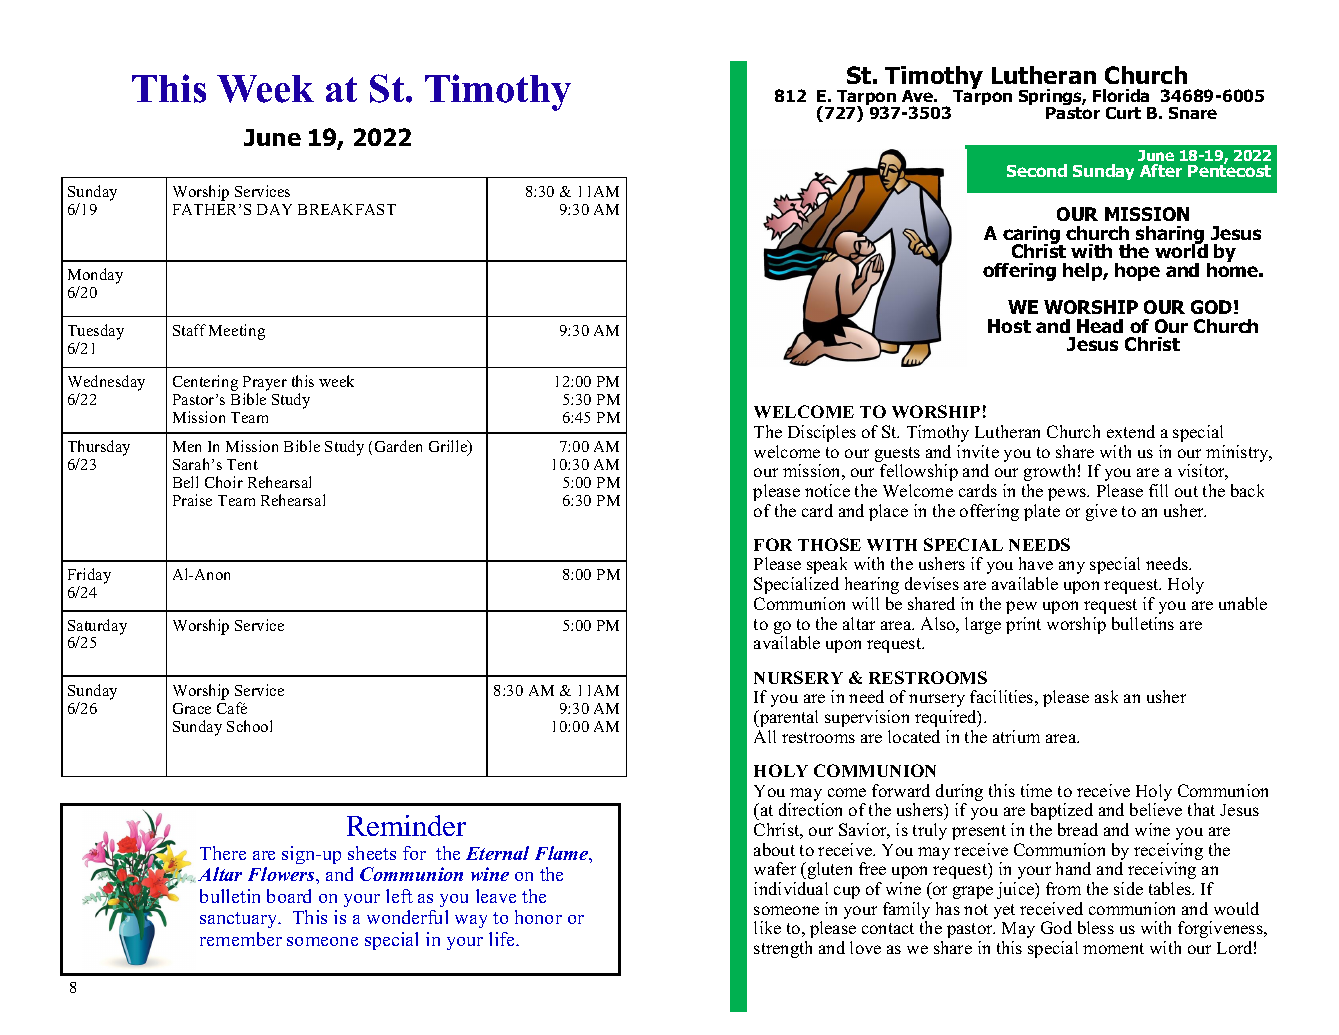 The image size is (1339, 1035). I want to click on ask, so click(1106, 696).
